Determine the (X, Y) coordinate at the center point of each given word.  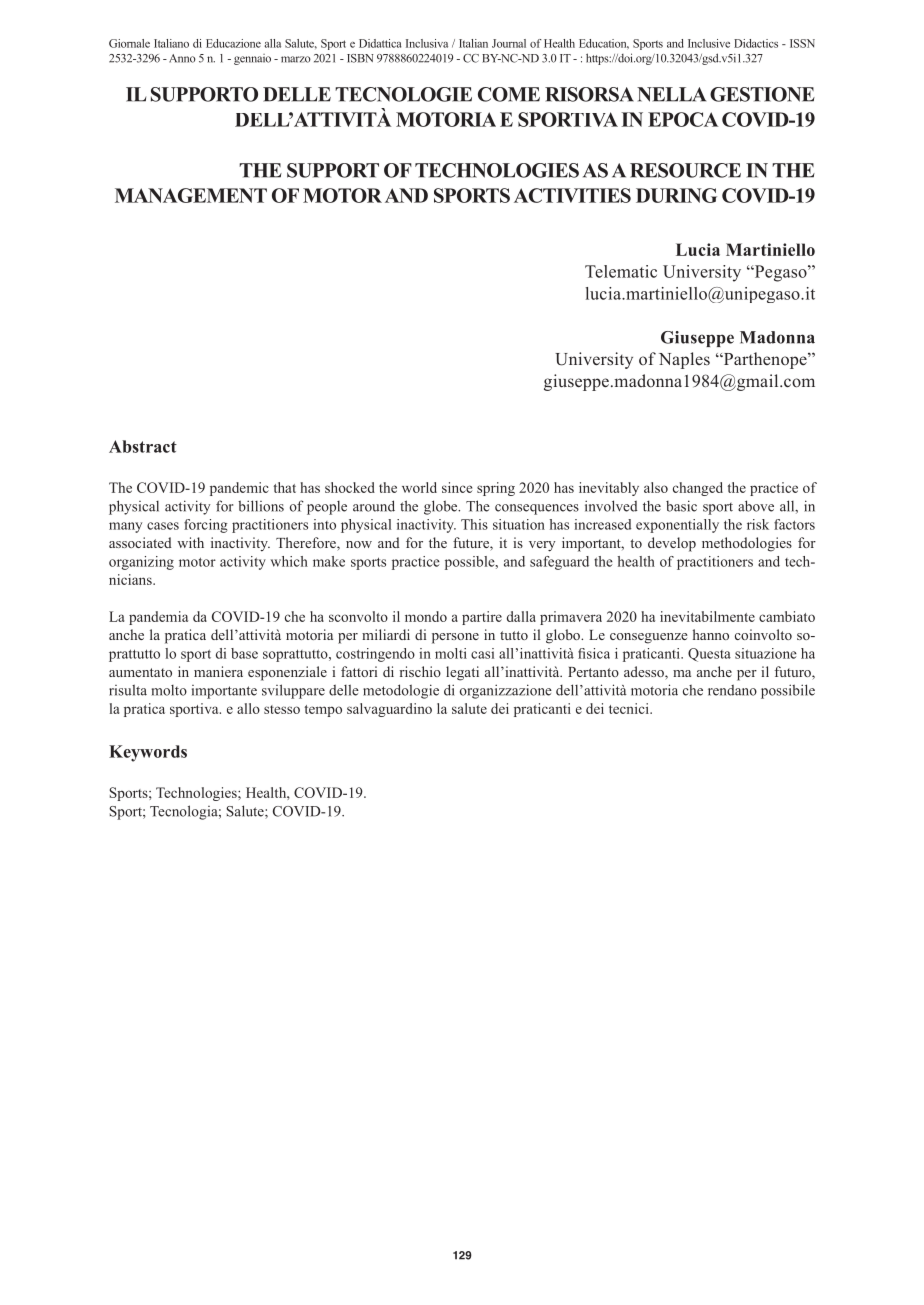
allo (248, 708)
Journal (509, 43)
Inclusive (709, 43)
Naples (684, 360)
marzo (296, 59)
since (457, 487)
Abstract (143, 446)
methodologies (747, 544)
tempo (323, 711)
